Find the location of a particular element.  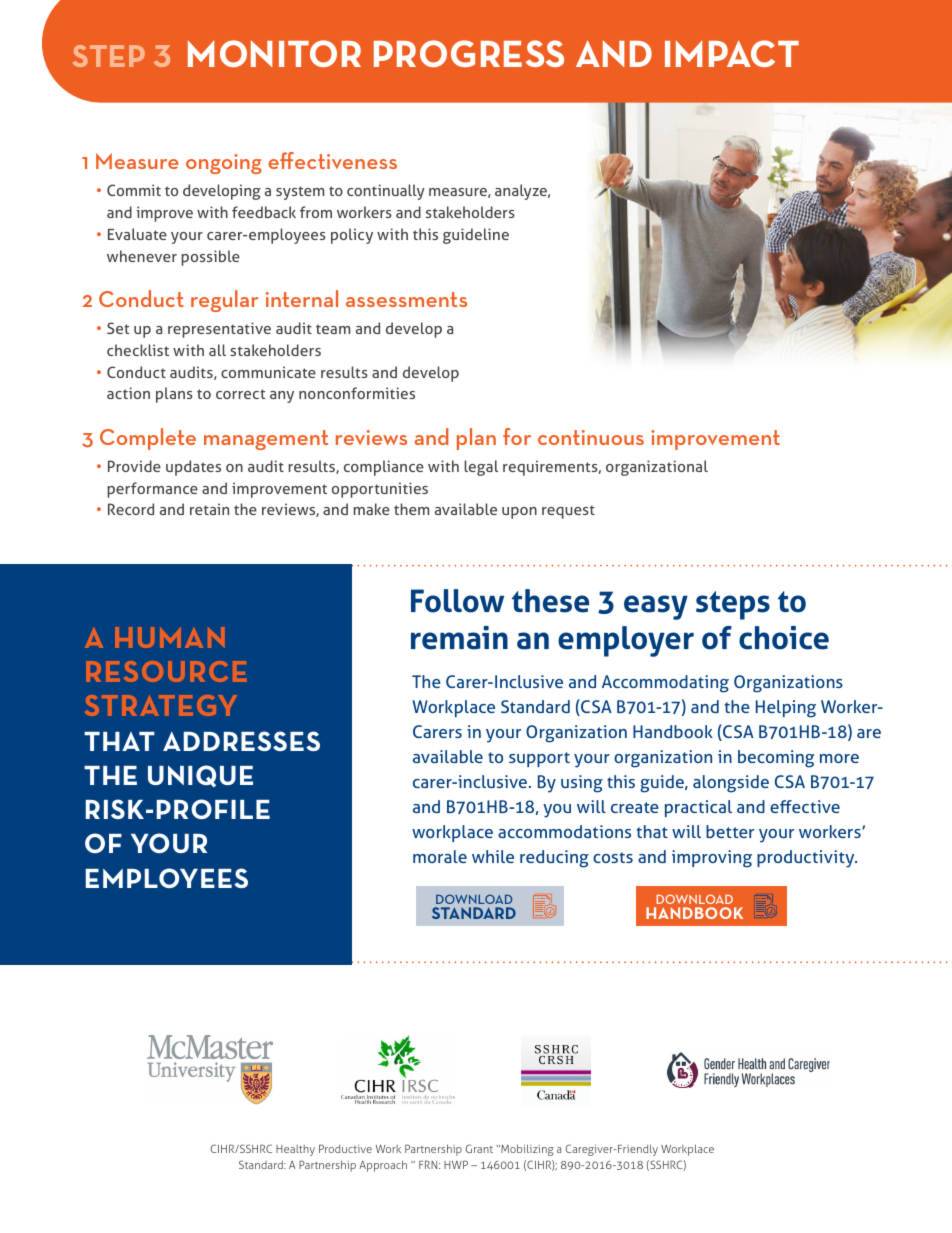

MONITOR is located at coordinates (274, 53).
